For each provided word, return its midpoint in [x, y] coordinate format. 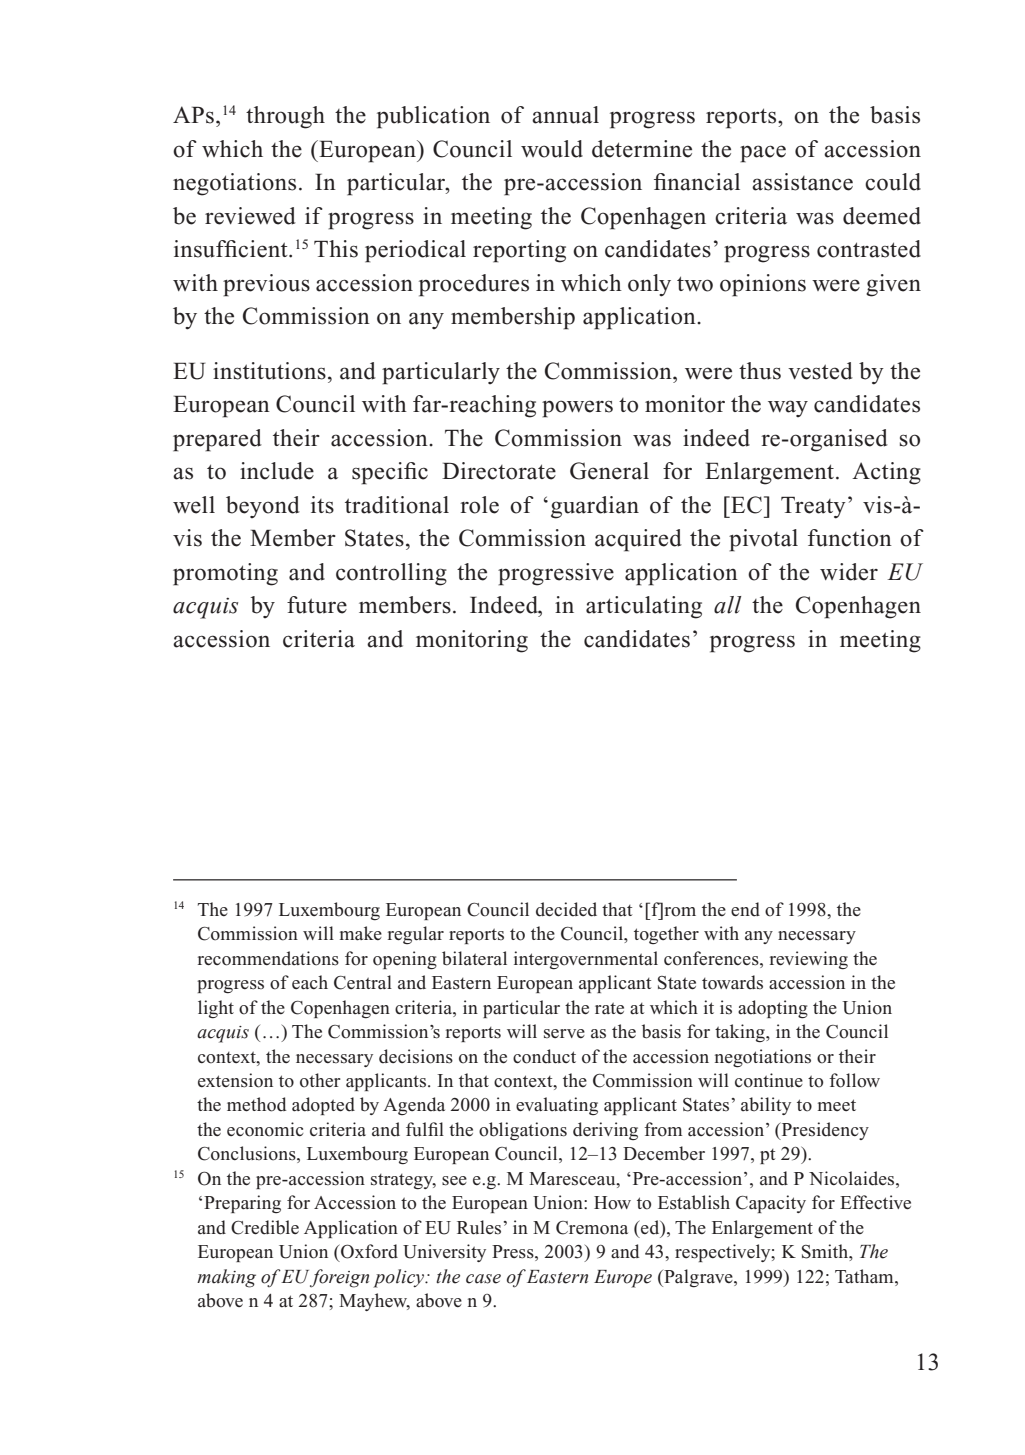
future [317, 605]
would [552, 149]
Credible [265, 1227]
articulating [644, 607]
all [727, 605]
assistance [802, 182]
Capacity [771, 1204]
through [285, 117]
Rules [479, 1227]
